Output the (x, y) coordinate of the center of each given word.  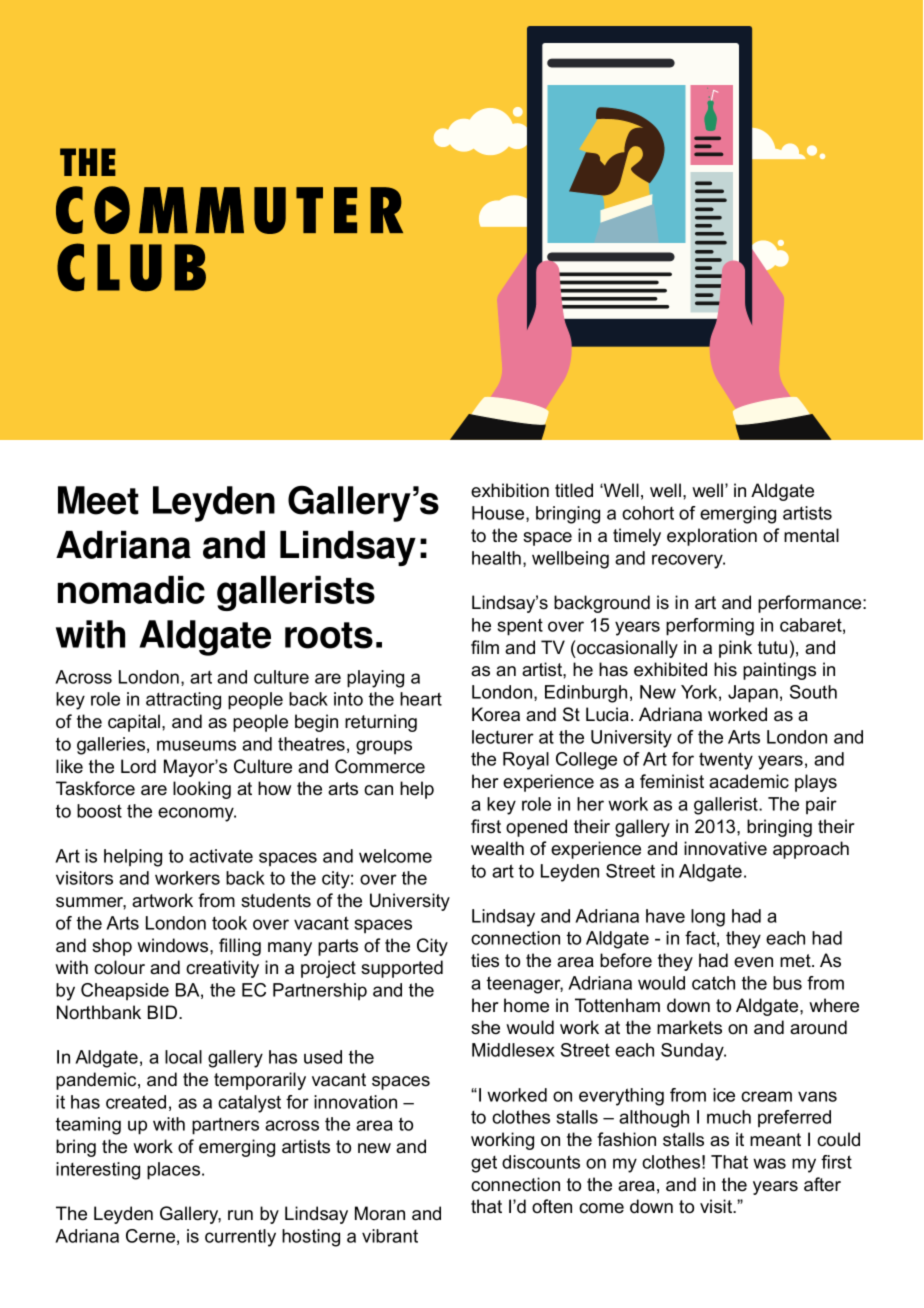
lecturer (503, 737)
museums (196, 745)
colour (119, 967)
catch (713, 983)
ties (485, 960)
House (499, 514)
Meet (98, 500)
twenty (726, 761)
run (240, 1215)
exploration (712, 537)
